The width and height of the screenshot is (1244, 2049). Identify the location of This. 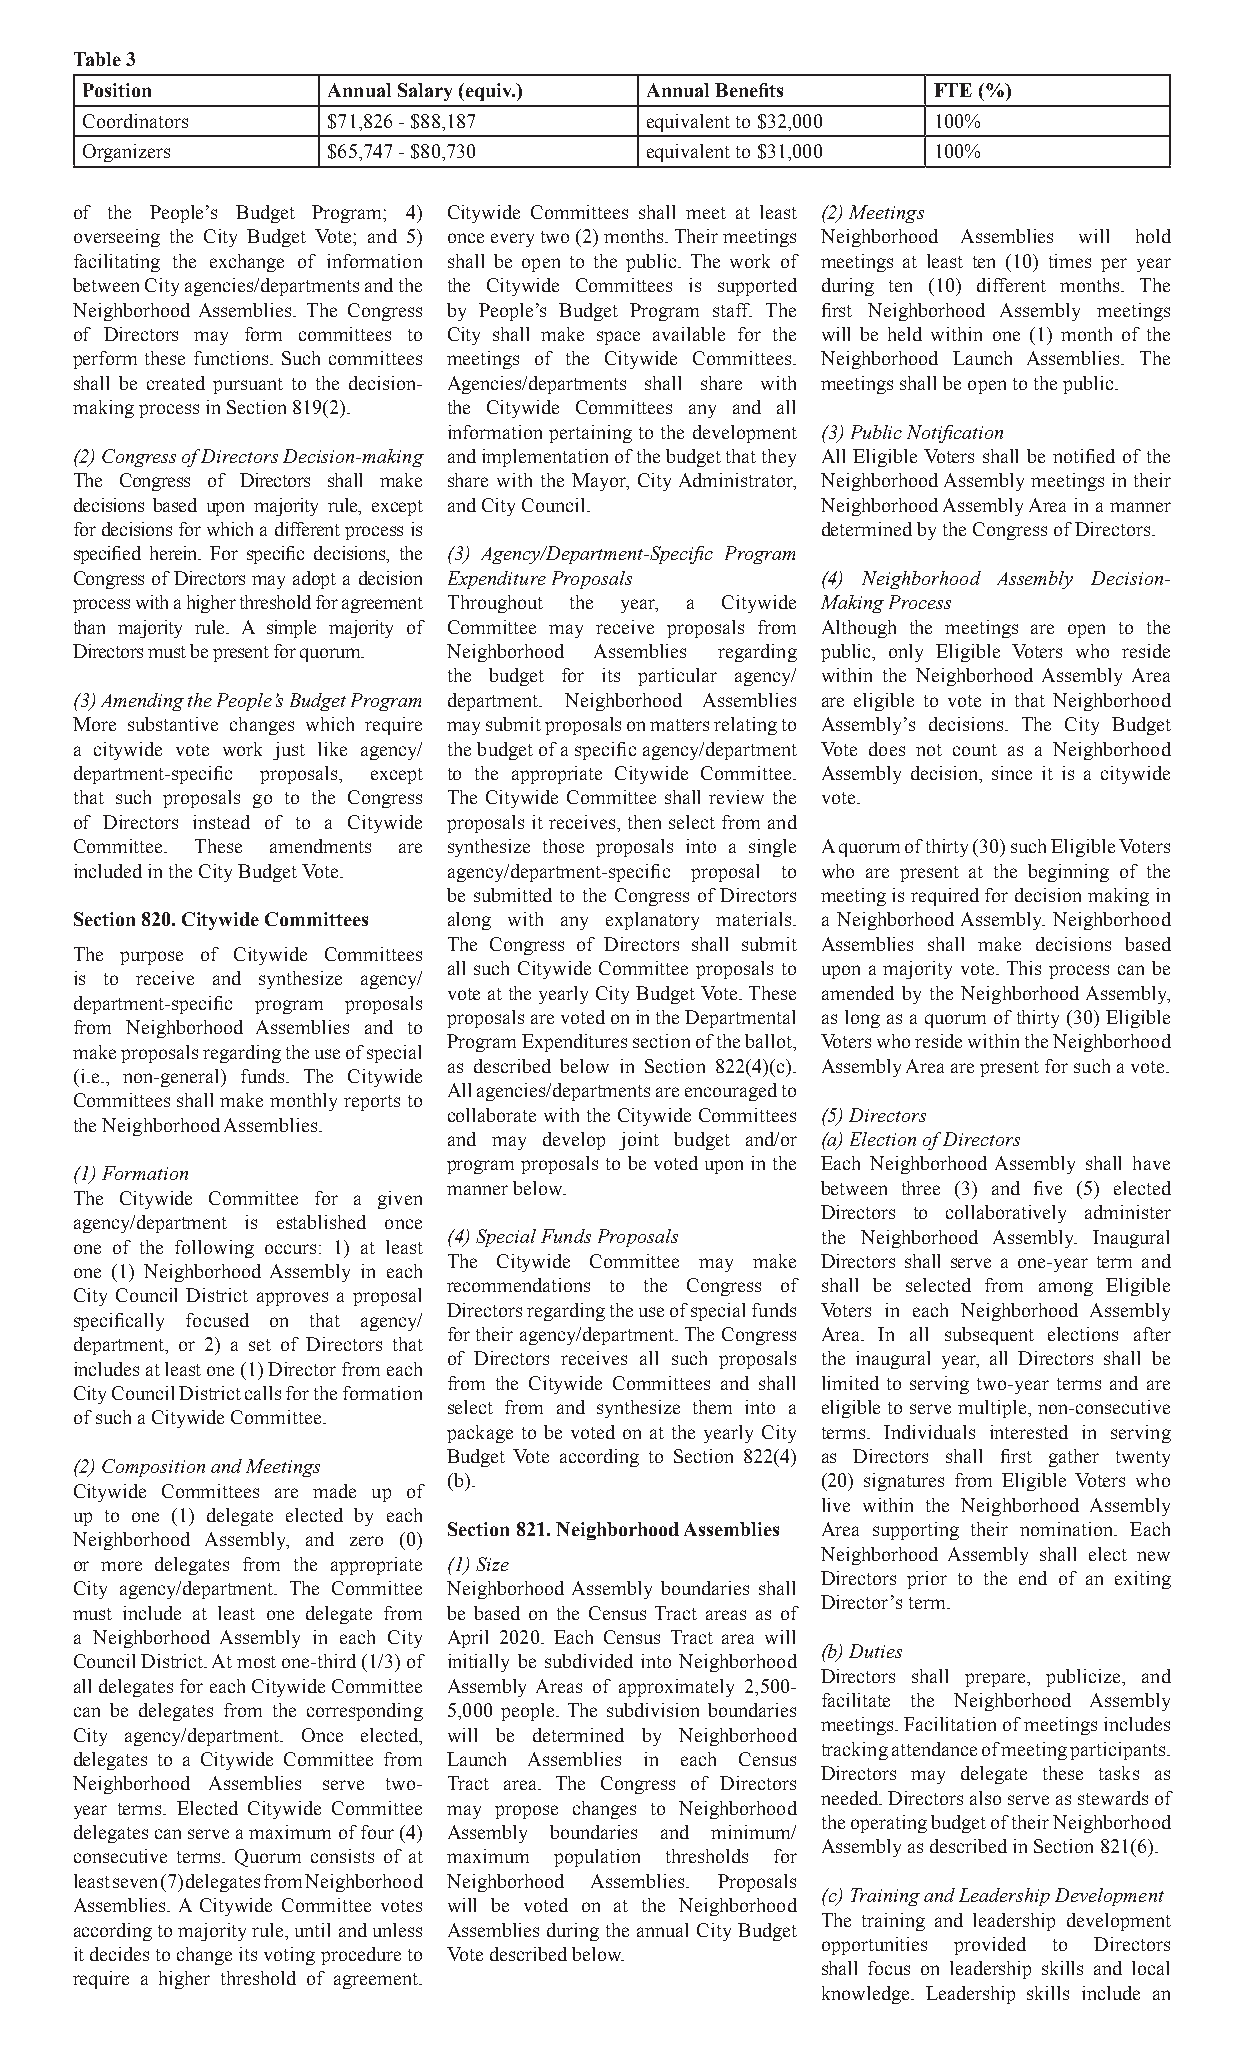
(1024, 968).
